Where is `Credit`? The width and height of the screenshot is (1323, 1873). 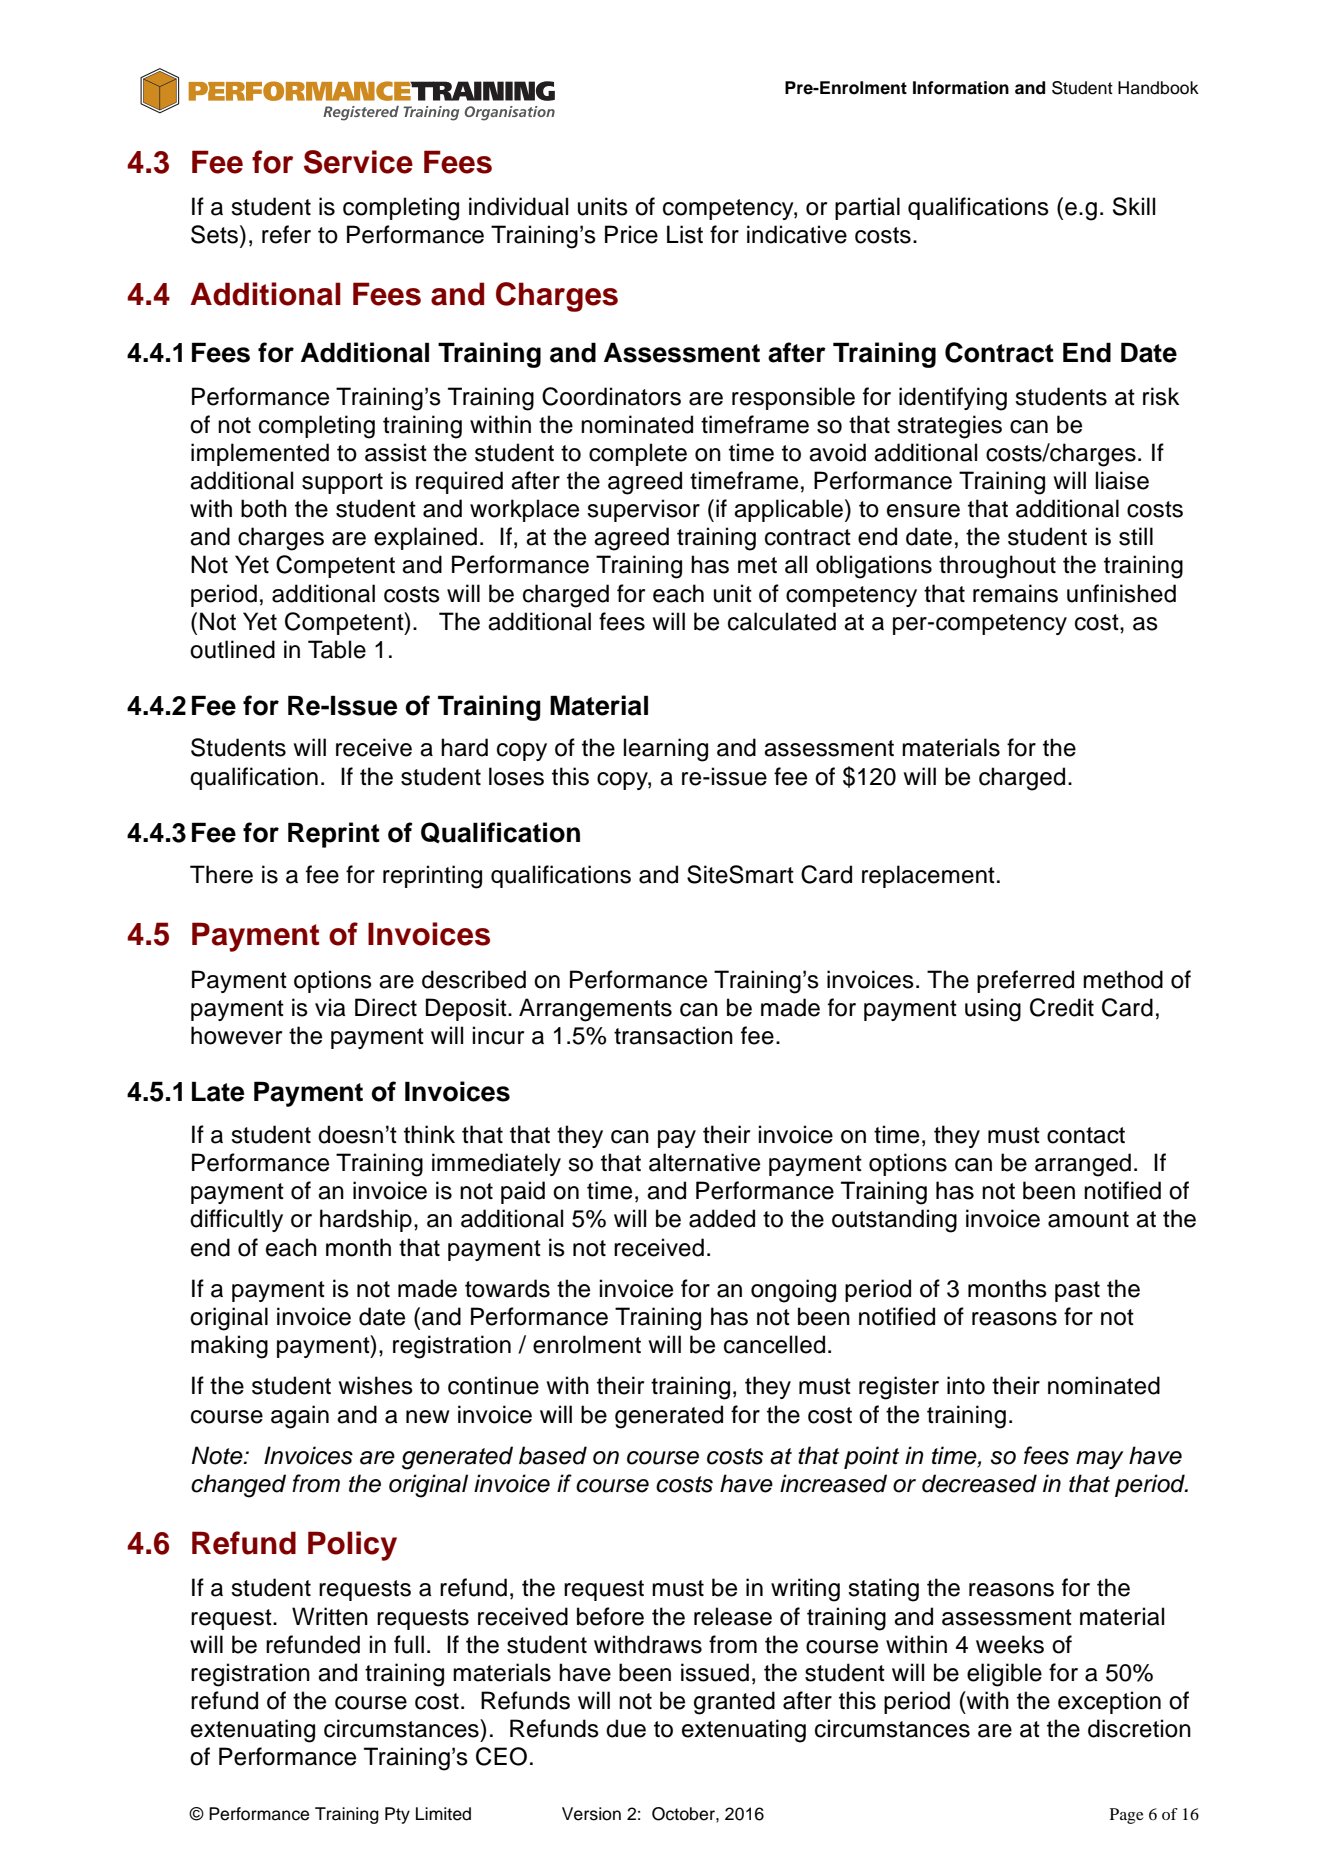 Credit is located at coordinates (1062, 1007).
